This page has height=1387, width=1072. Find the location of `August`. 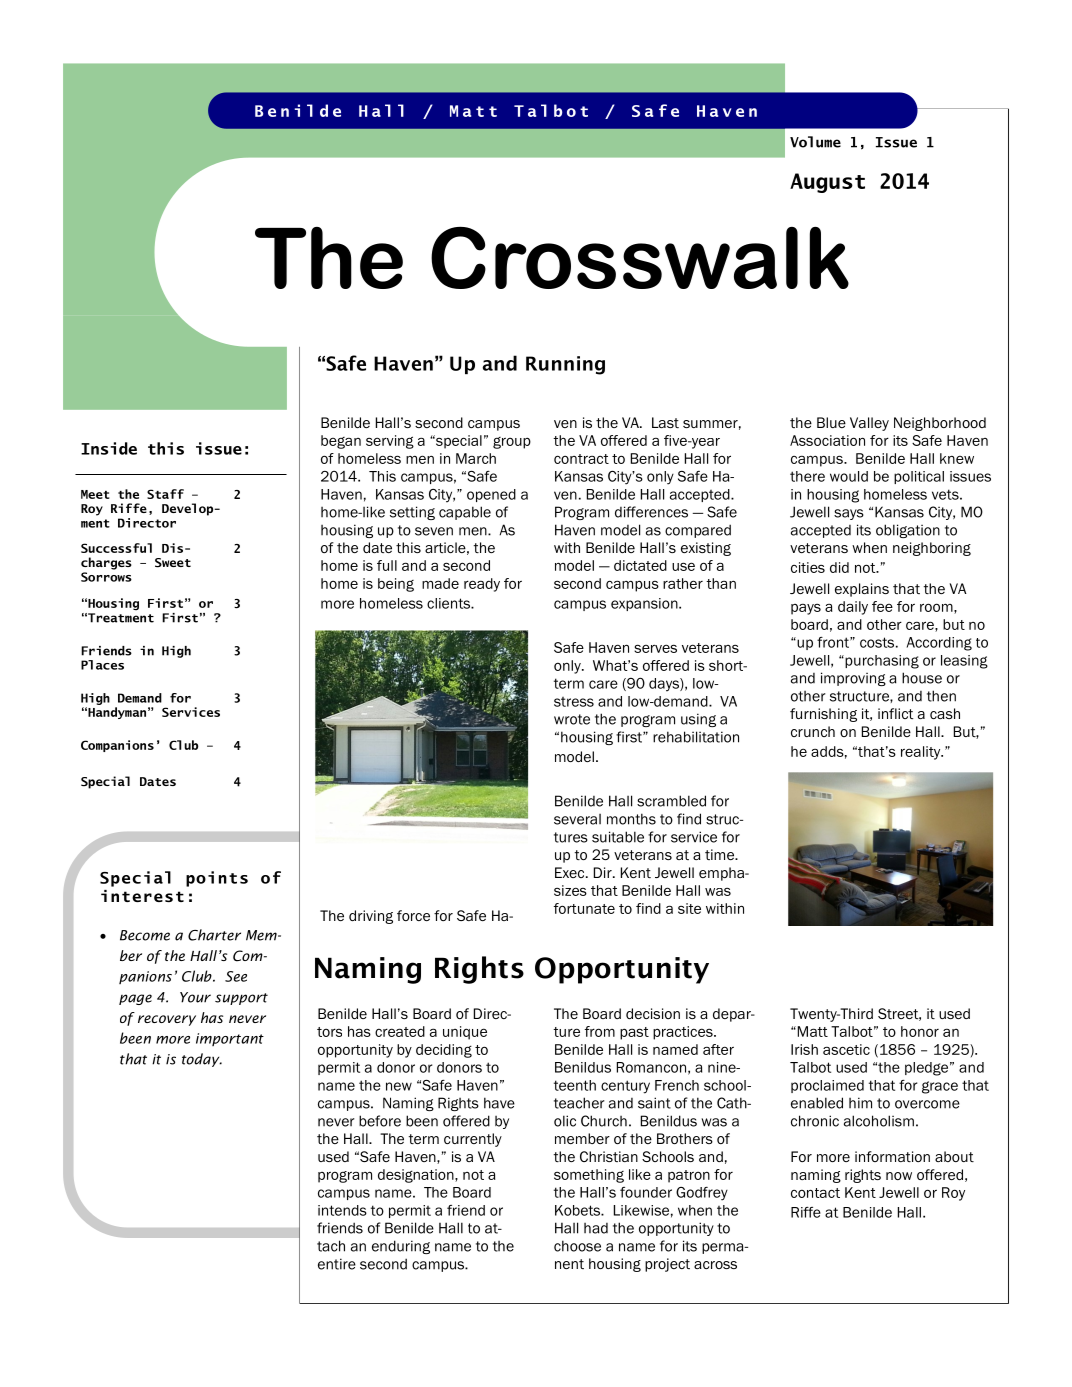

August is located at coordinates (827, 183).
